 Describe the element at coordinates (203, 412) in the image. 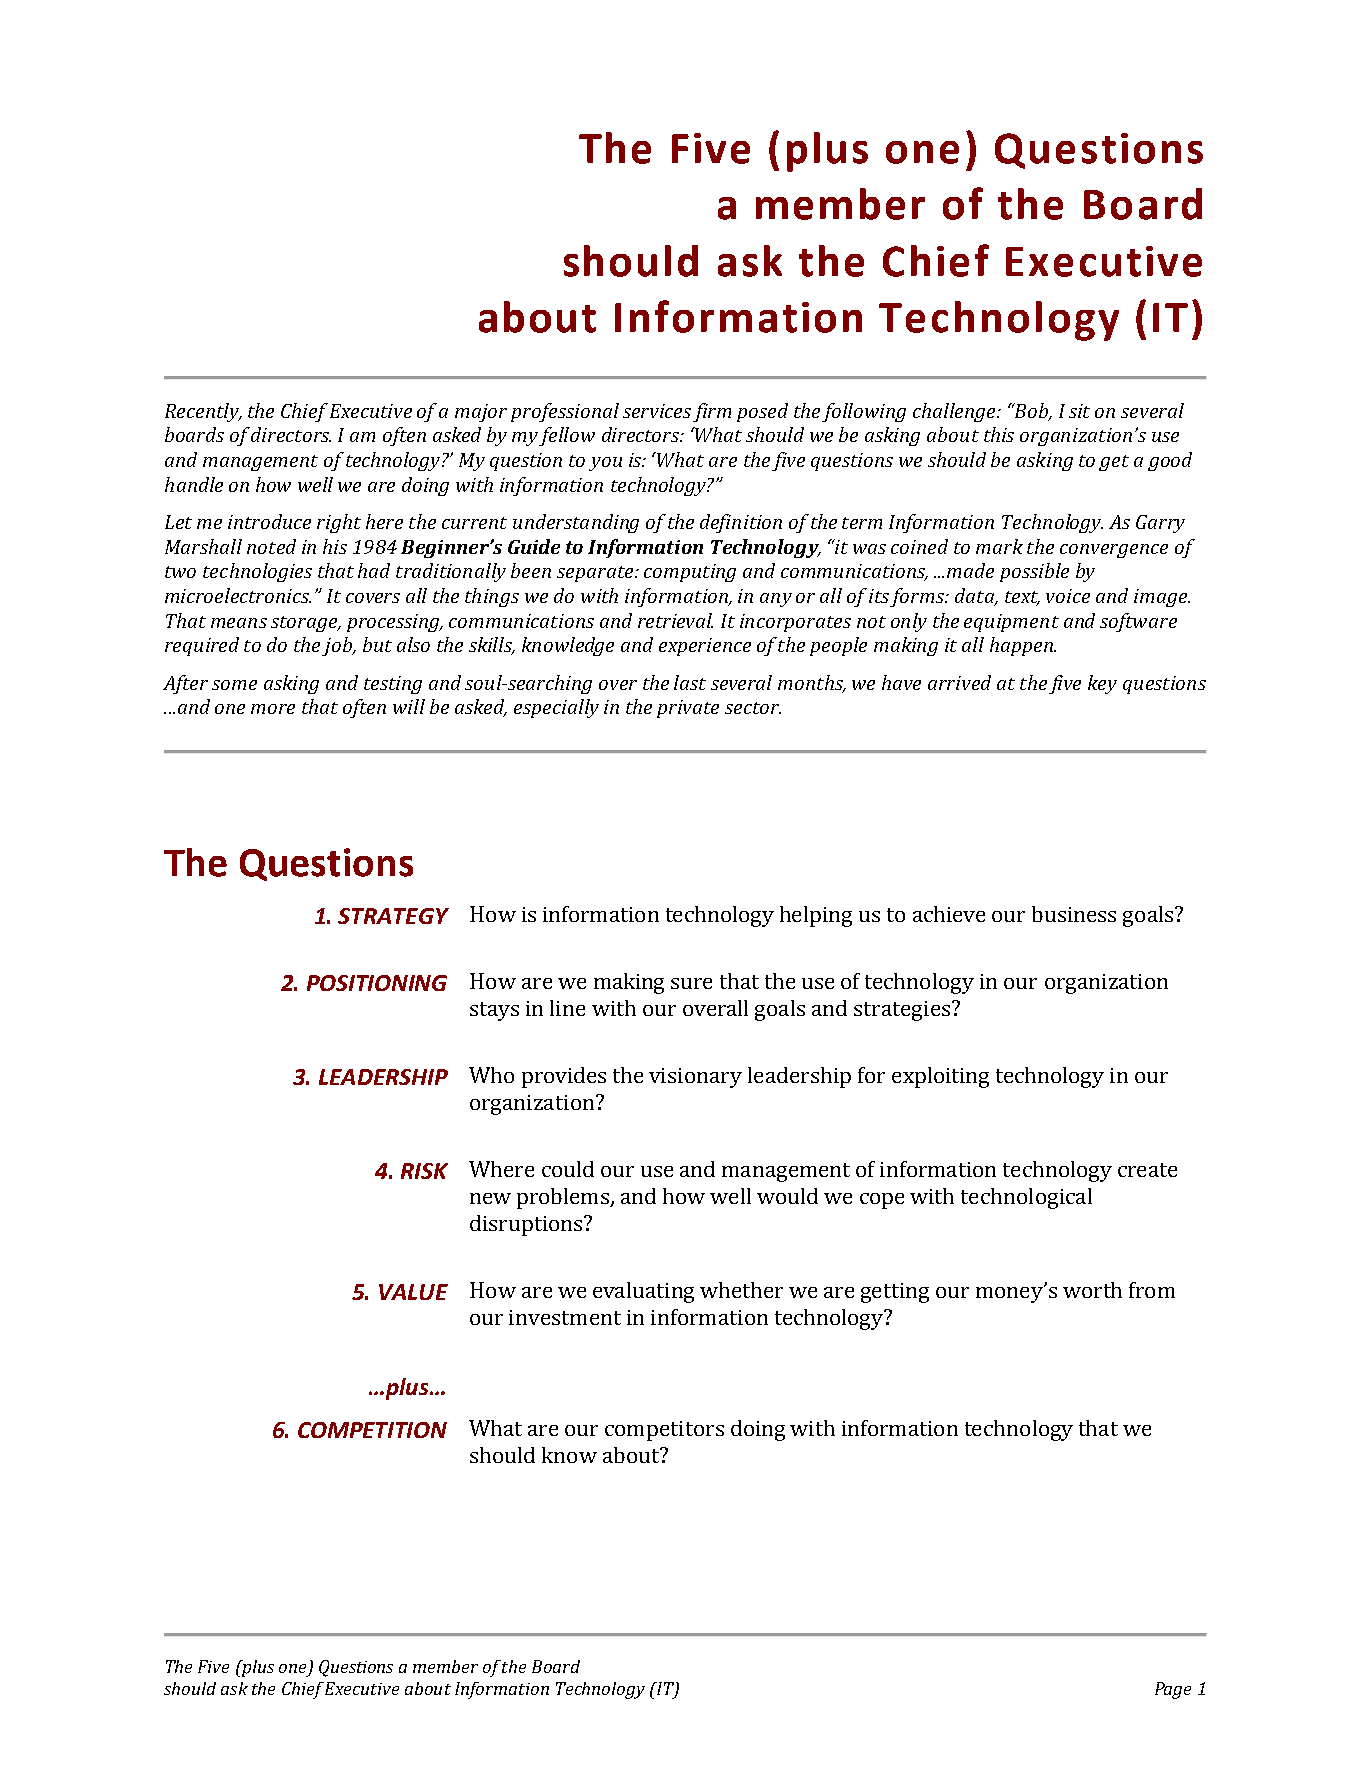

I see `Recently` at that location.
